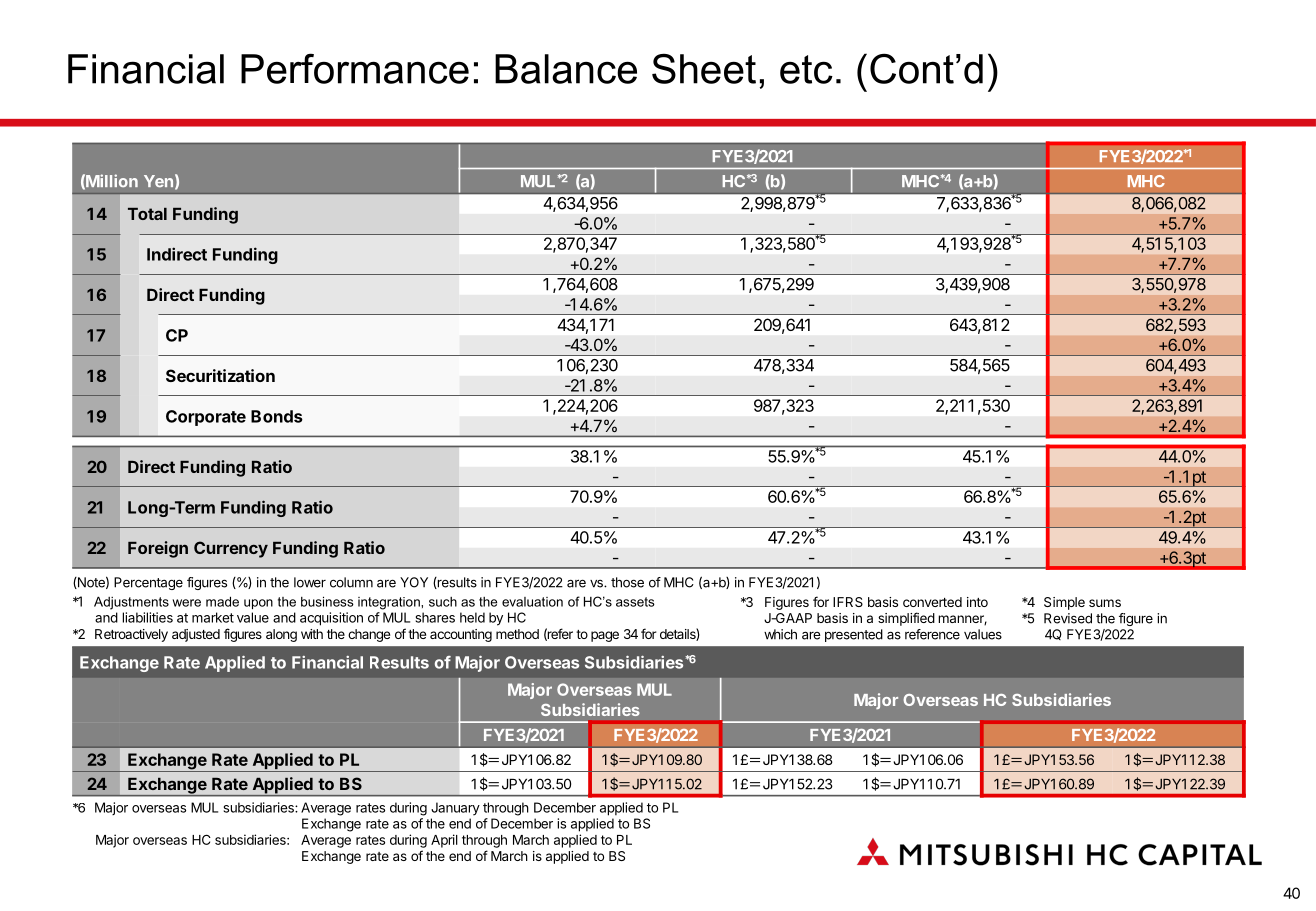  I want to click on etc, so click(806, 69).
